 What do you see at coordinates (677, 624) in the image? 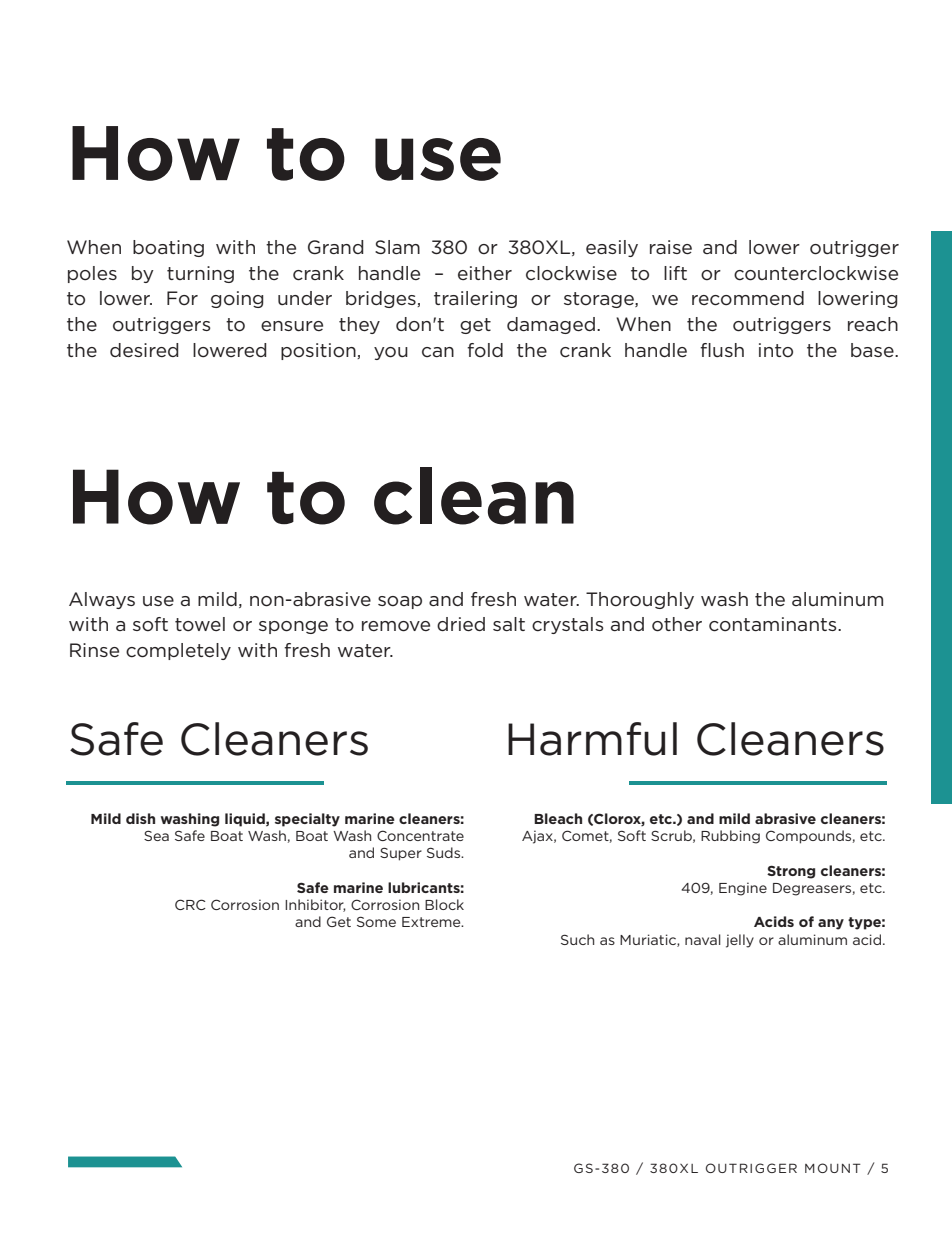
I see `other` at bounding box center [677, 624].
